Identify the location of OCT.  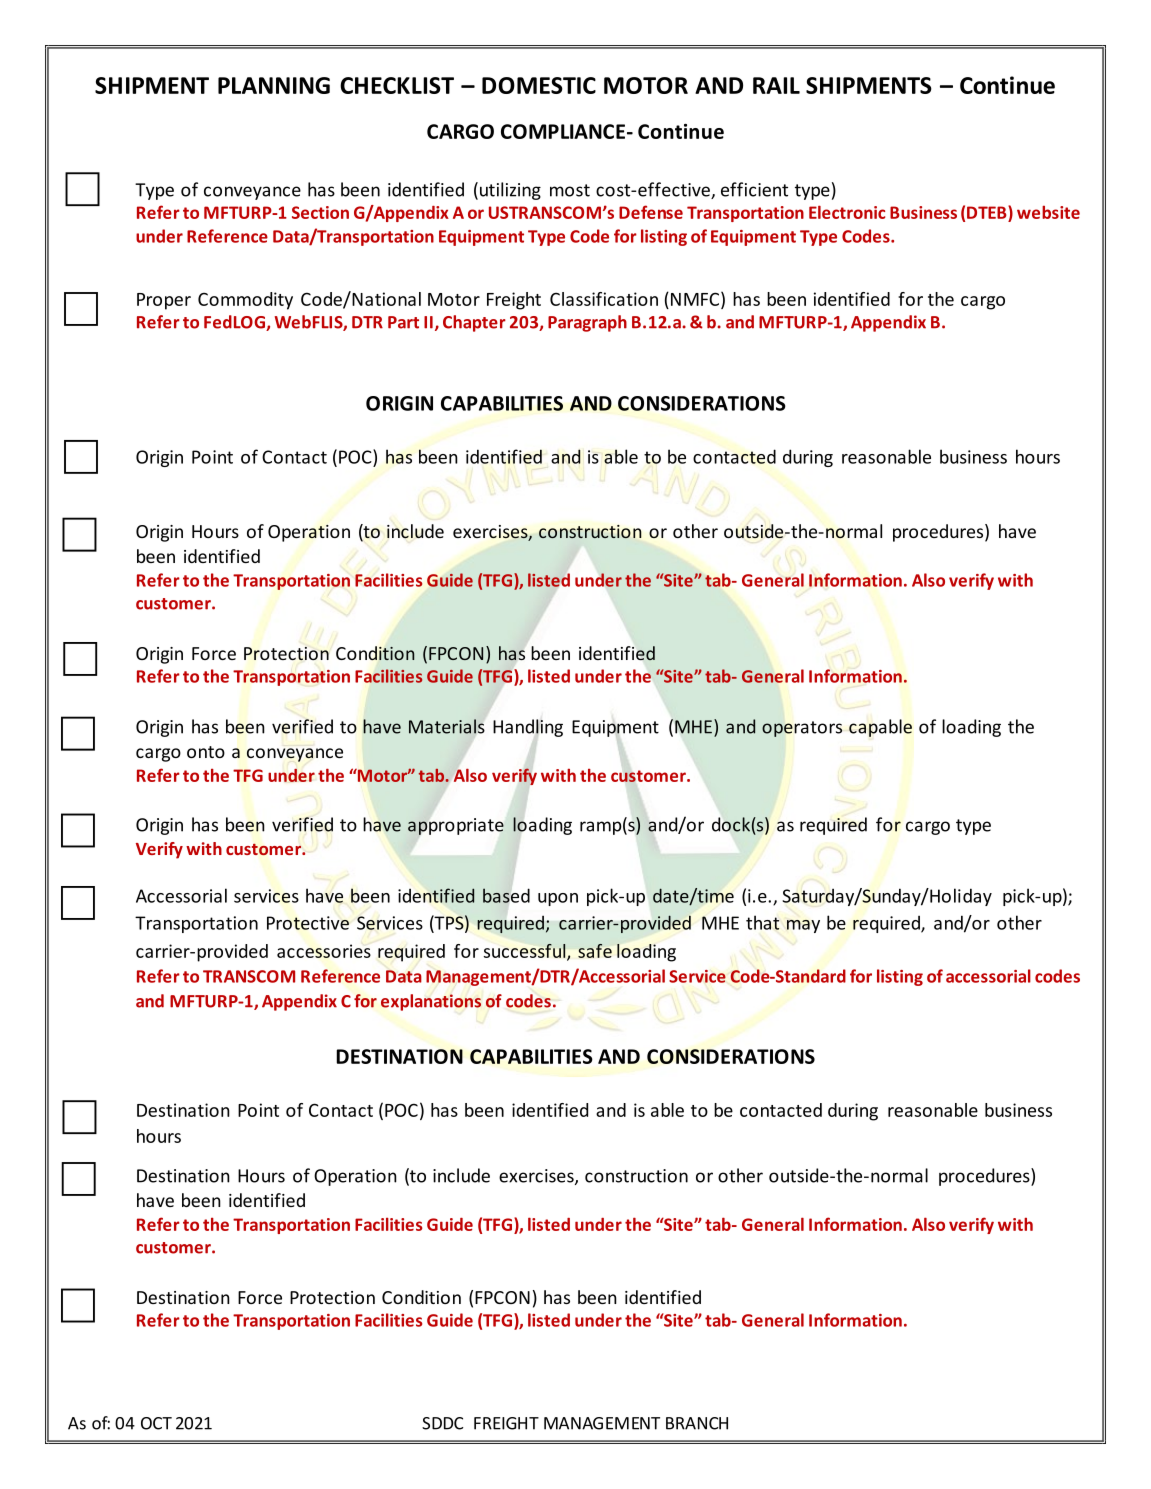
(156, 1423).
